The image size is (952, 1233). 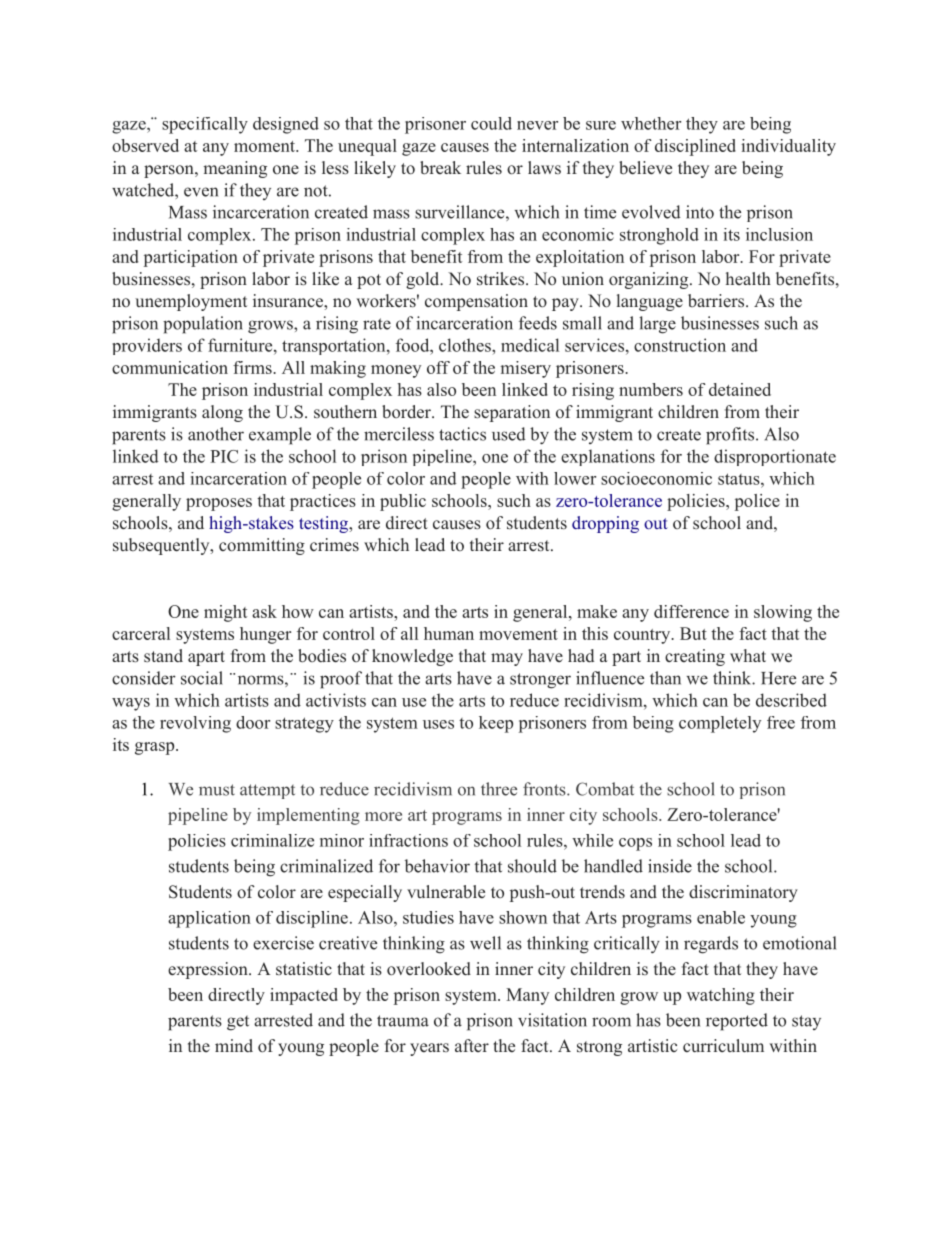 What do you see at coordinates (691, 611) in the screenshot?
I see `difference` at bounding box center [691, 611].
